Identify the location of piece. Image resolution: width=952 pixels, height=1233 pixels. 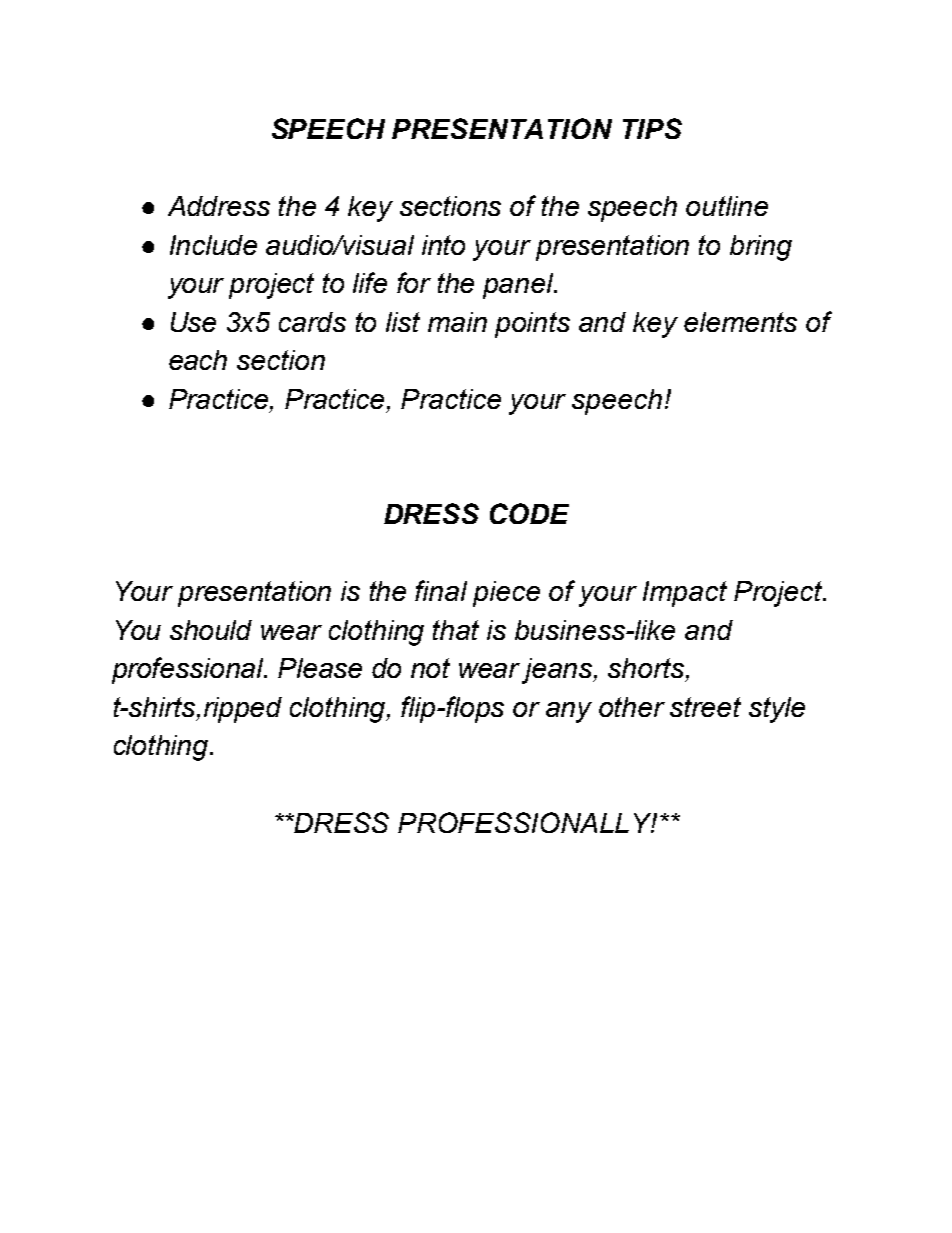
(506, 594).
